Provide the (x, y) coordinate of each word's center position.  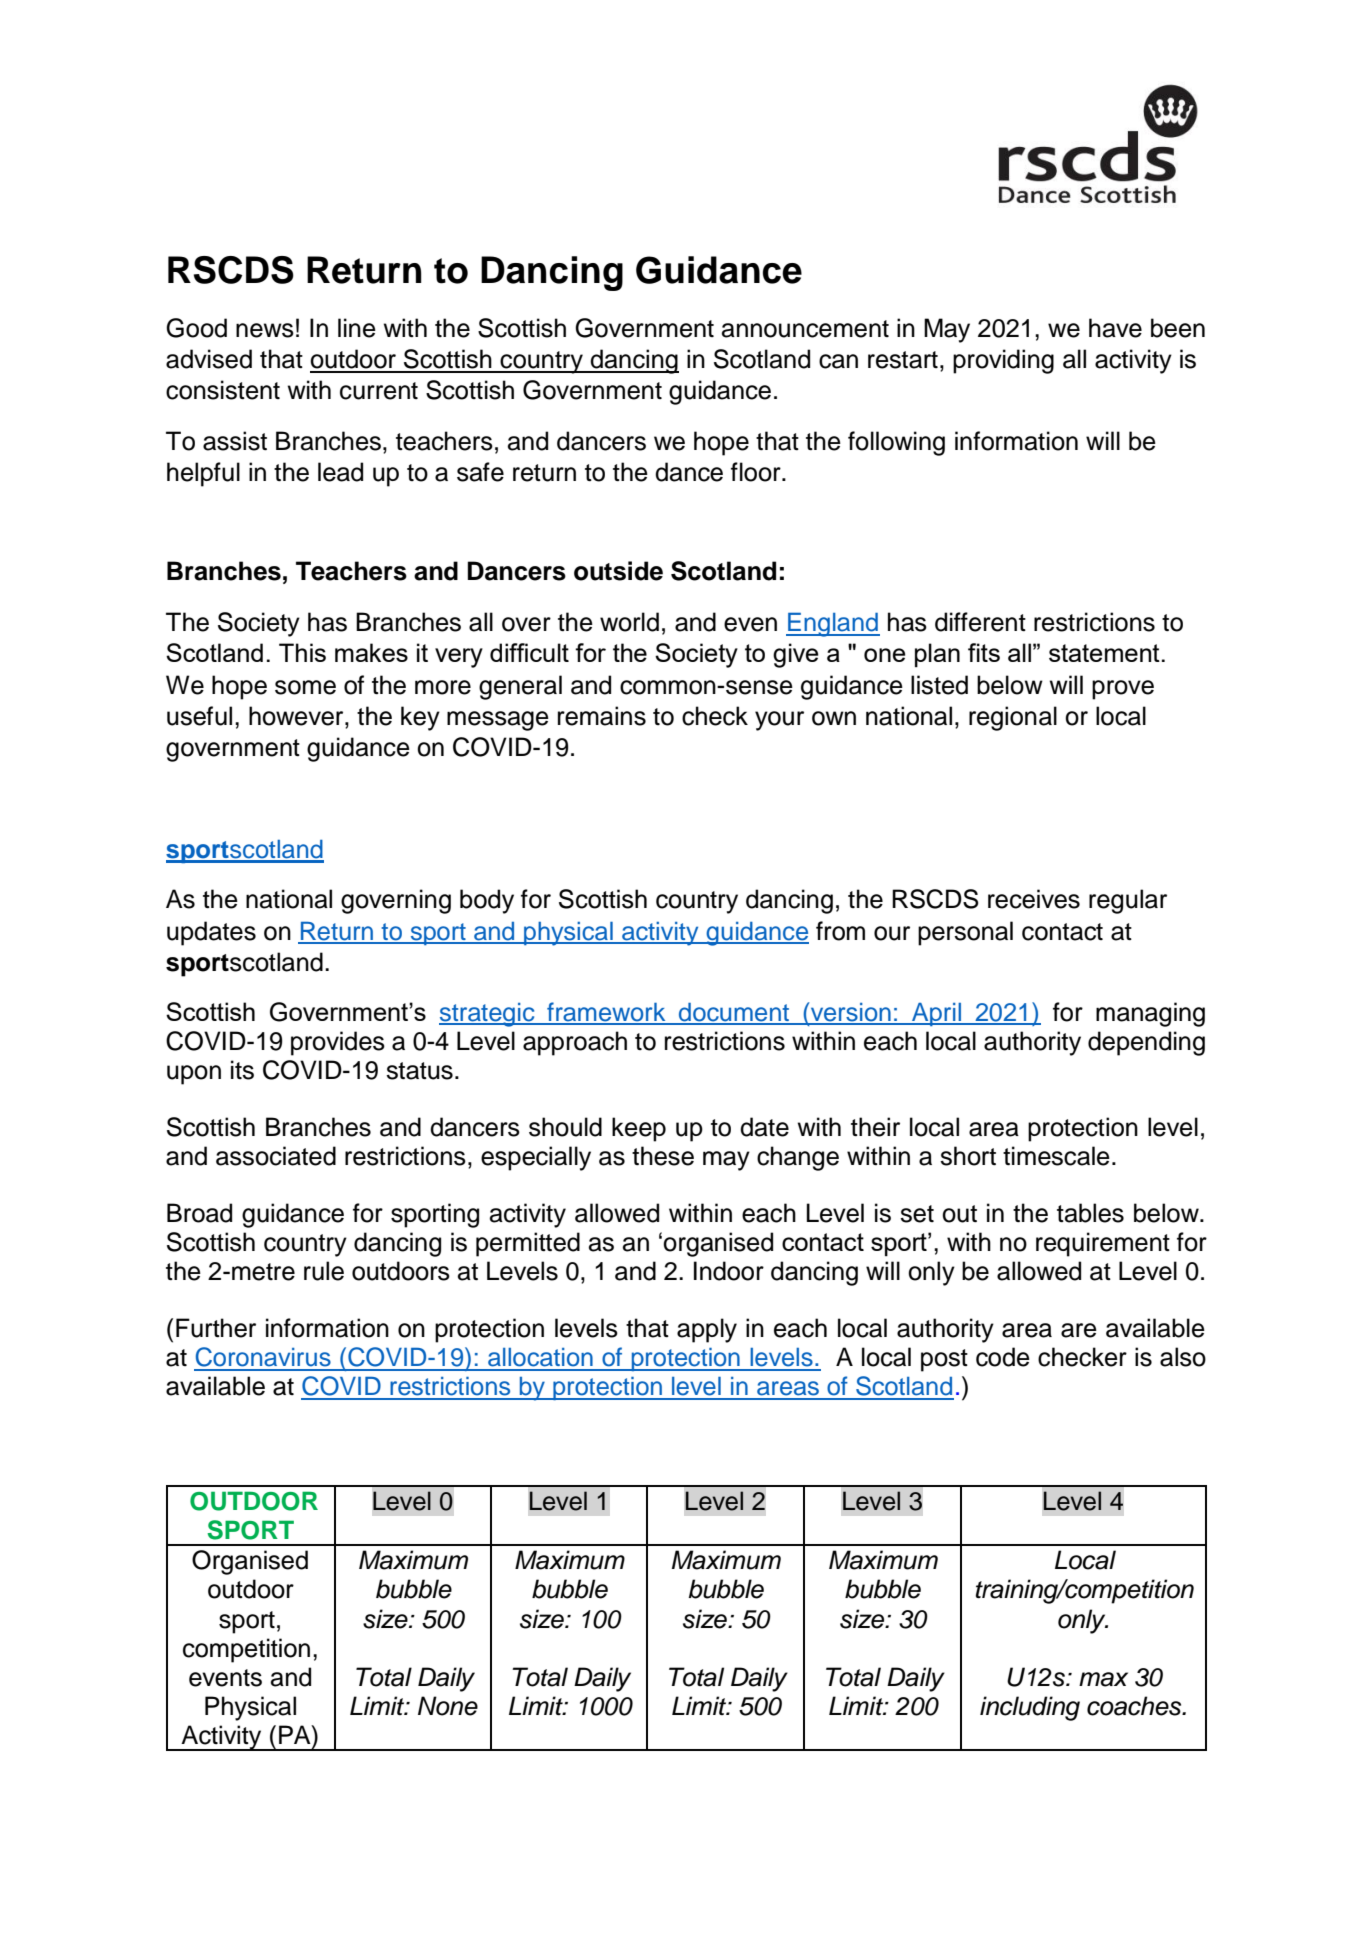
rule (324, 1271)
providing (1003, 361)
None (448, 1706)
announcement (805, 329)
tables (1090, 1213)
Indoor (729, 1271)
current (379, 391)
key (420, 718)
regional (1013, 718)
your (779, 721)
